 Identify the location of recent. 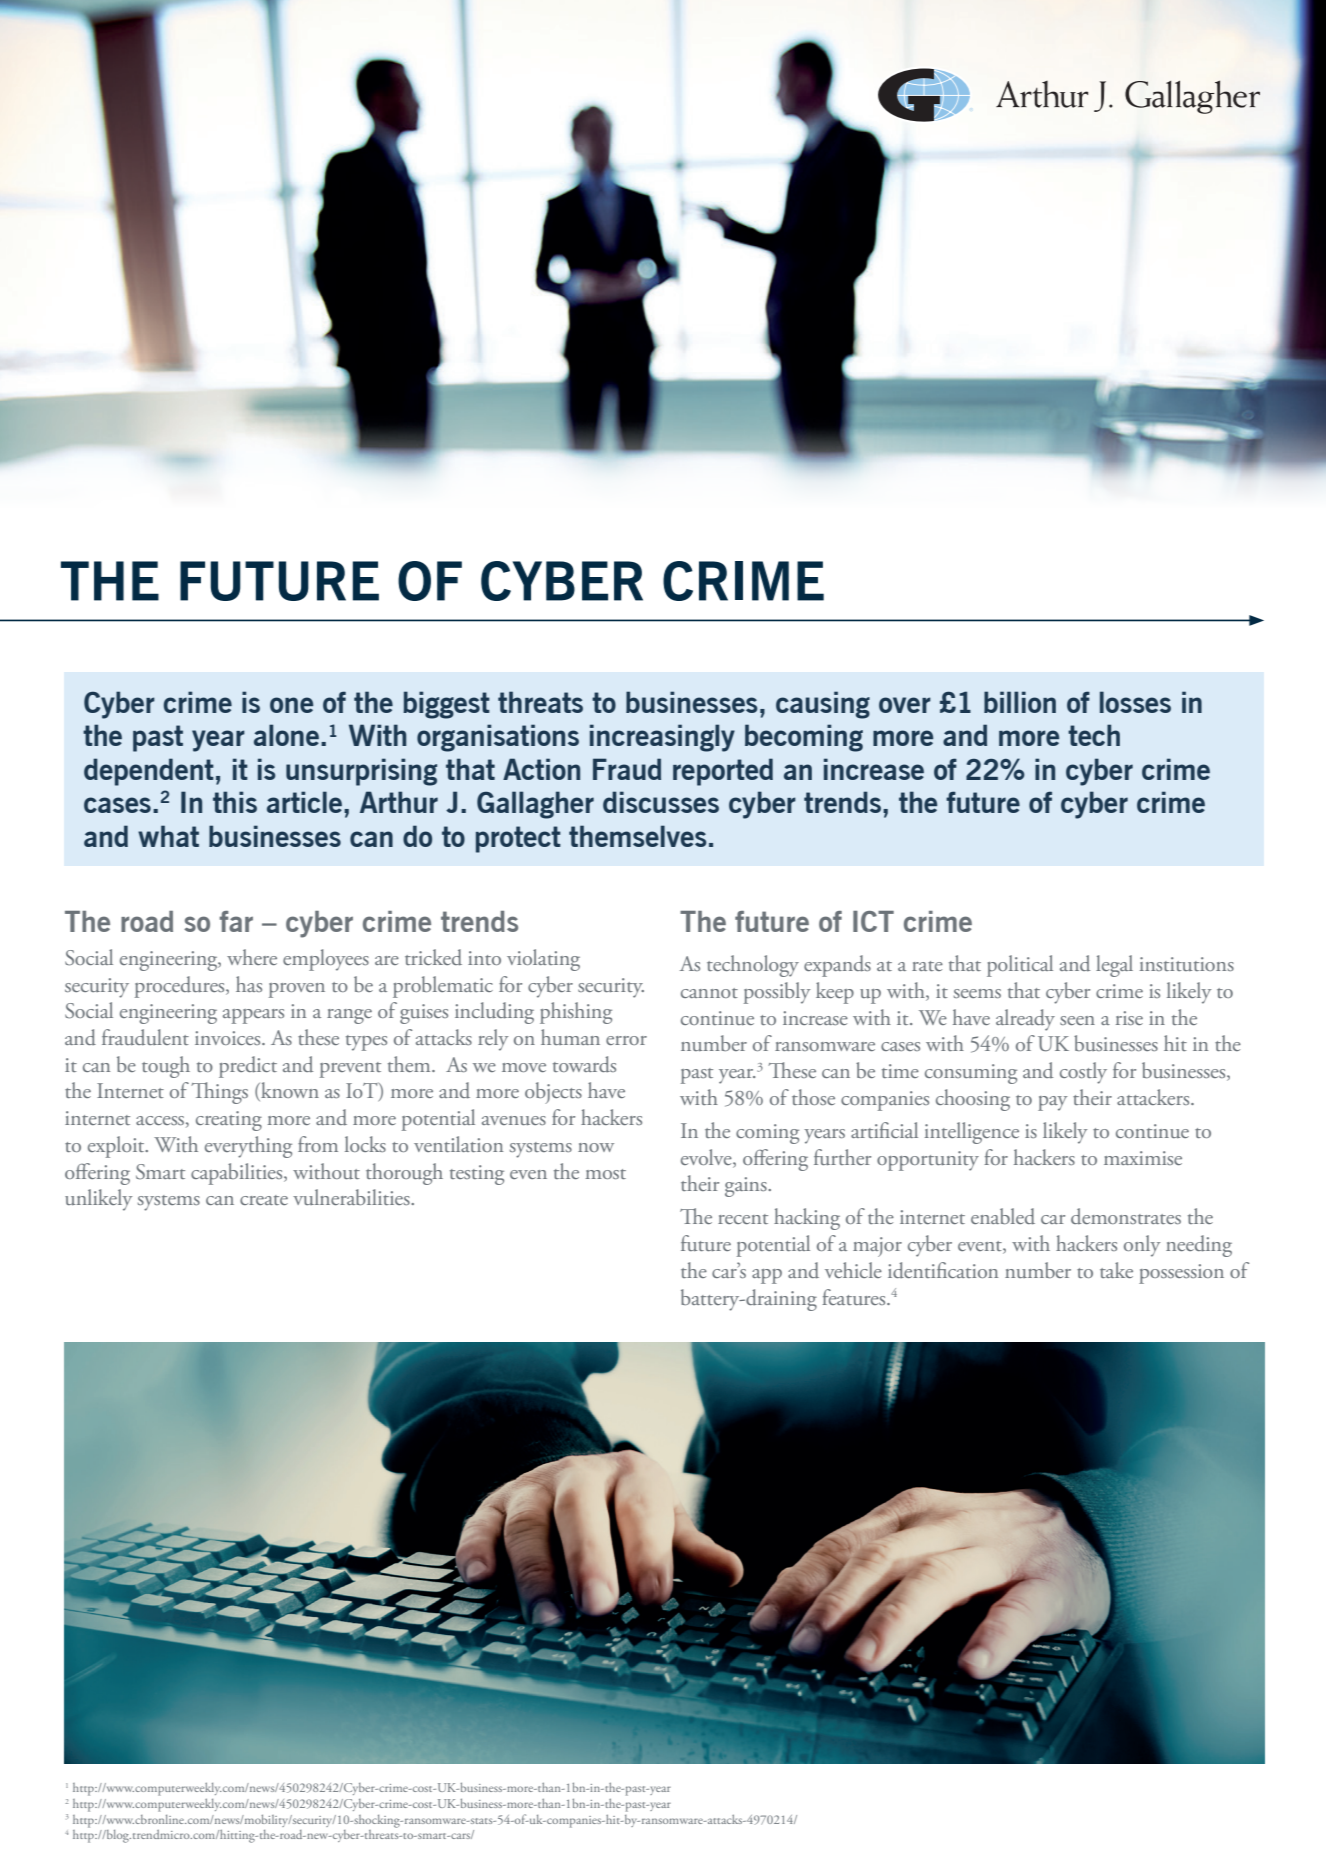
(743, 1219).
